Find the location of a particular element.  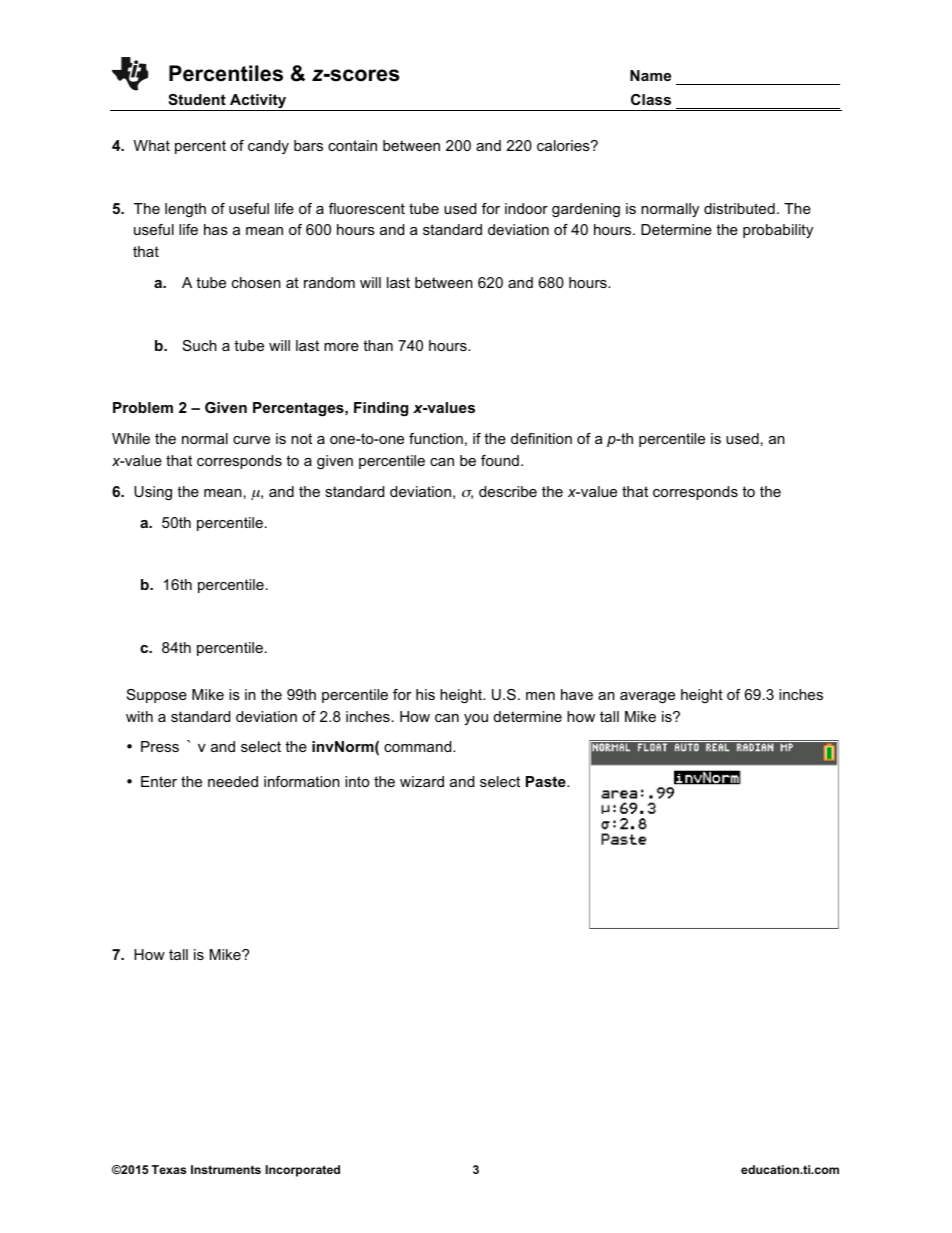

Instruments is located at coordinates (226, 1169).
